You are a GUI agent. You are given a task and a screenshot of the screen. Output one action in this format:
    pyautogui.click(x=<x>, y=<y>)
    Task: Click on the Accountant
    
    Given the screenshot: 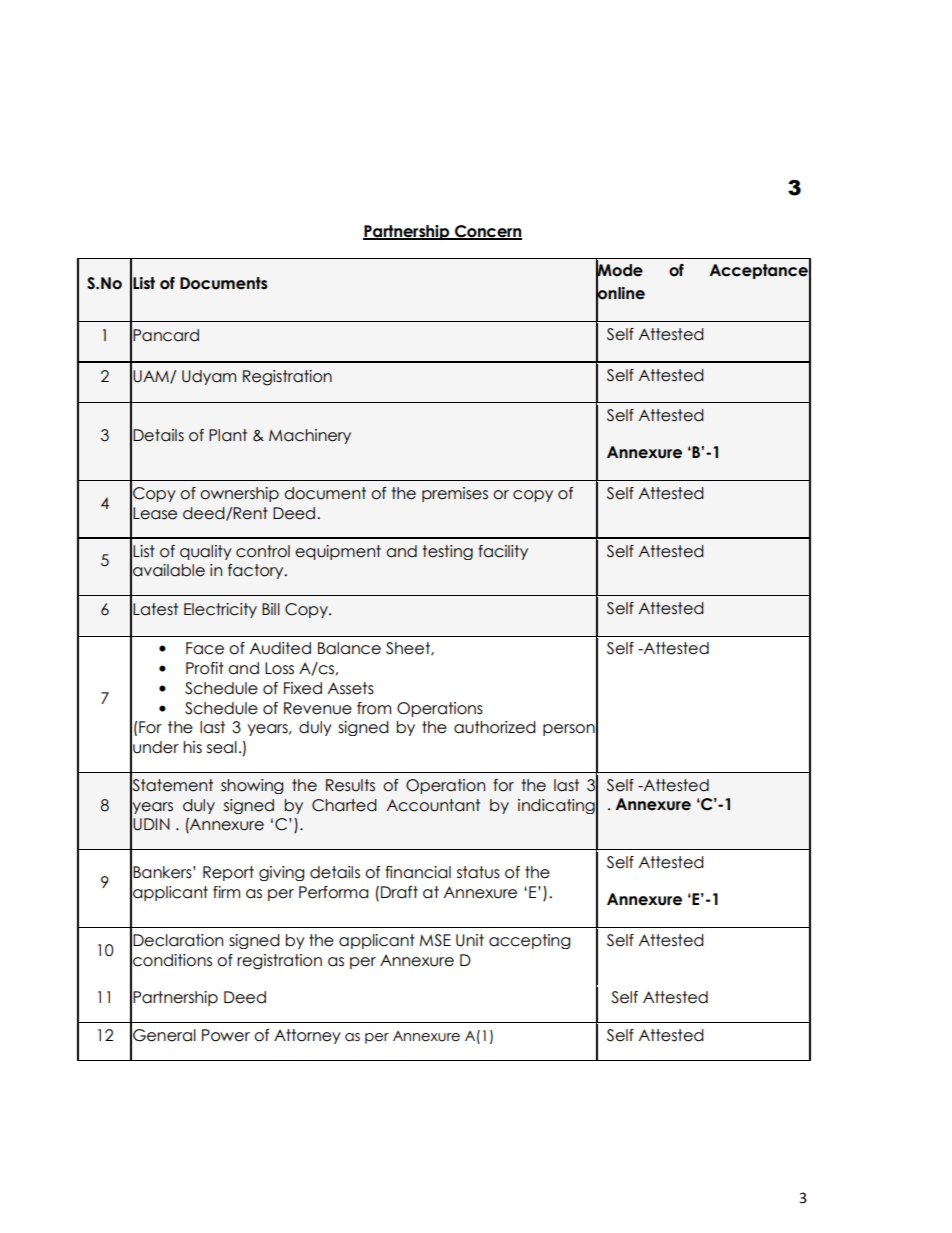 What is the action you would take?
    pyautogui.click(x=433, y=805)
